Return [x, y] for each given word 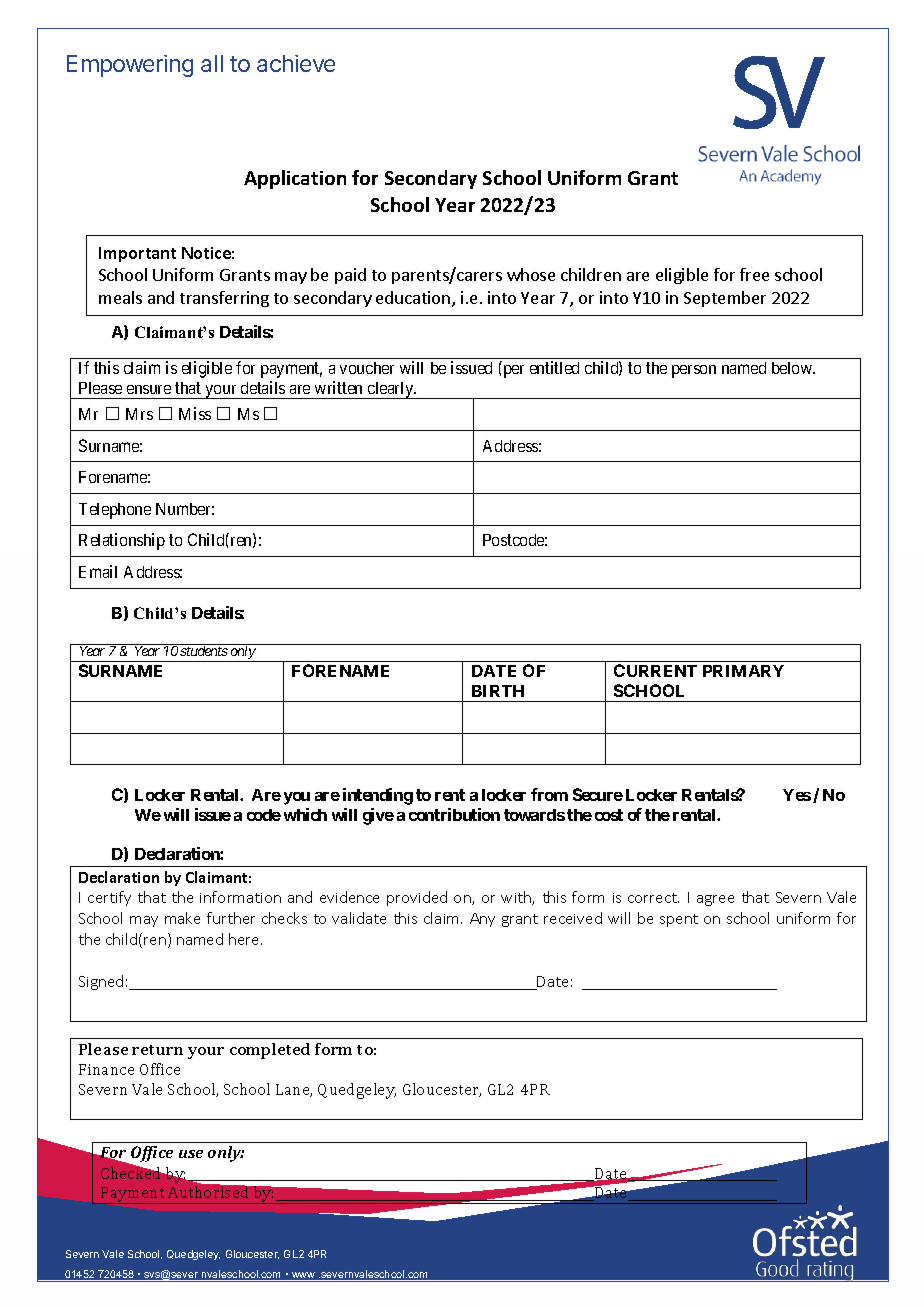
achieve [296, 63]
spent [679, 920]
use [191, 1154]
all [212, 63]
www [304, 1276]
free [754, 274]
